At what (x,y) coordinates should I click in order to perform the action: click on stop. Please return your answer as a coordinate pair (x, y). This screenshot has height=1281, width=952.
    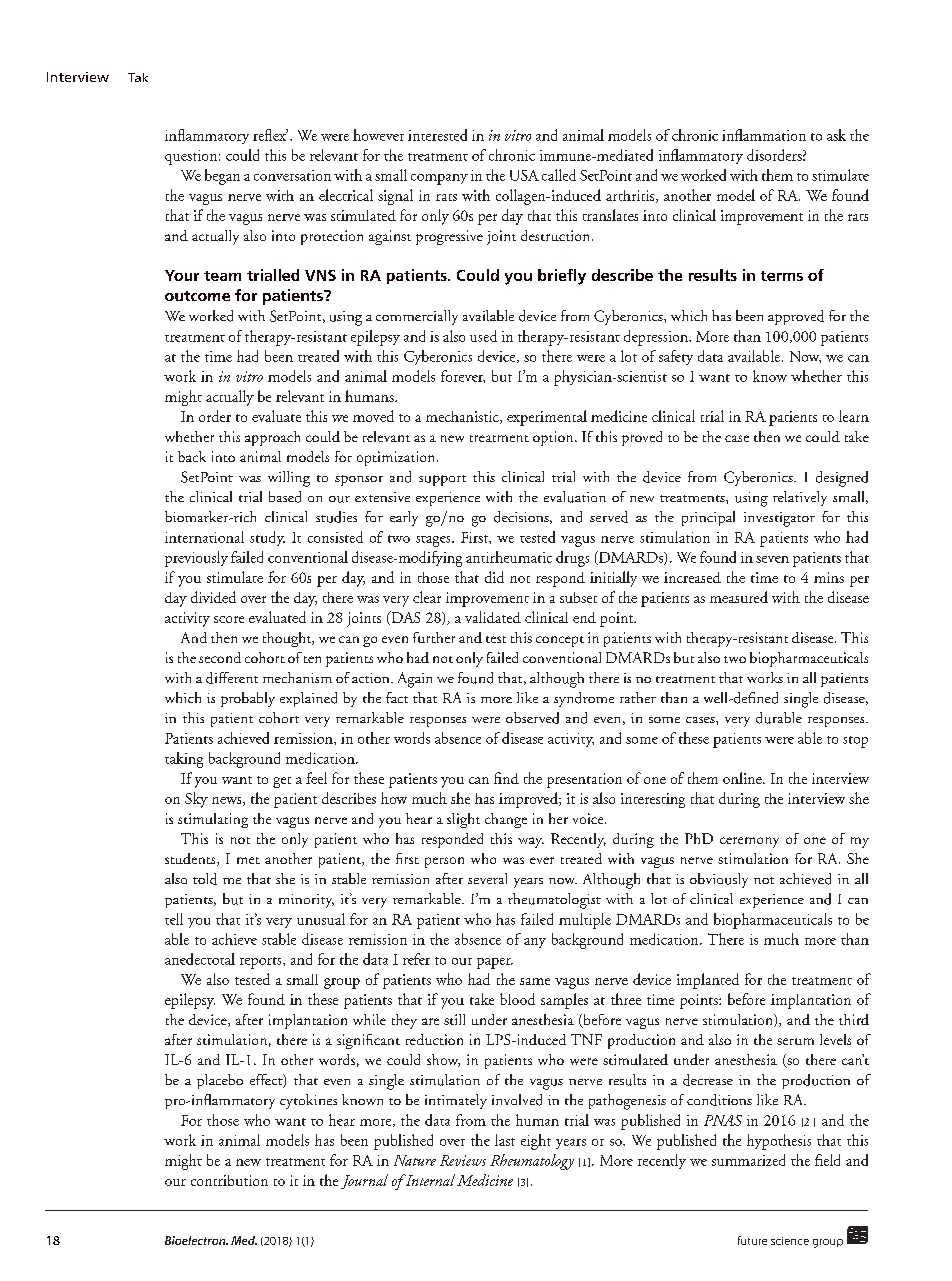
    Looking at the image, I should click on (855, 742).
